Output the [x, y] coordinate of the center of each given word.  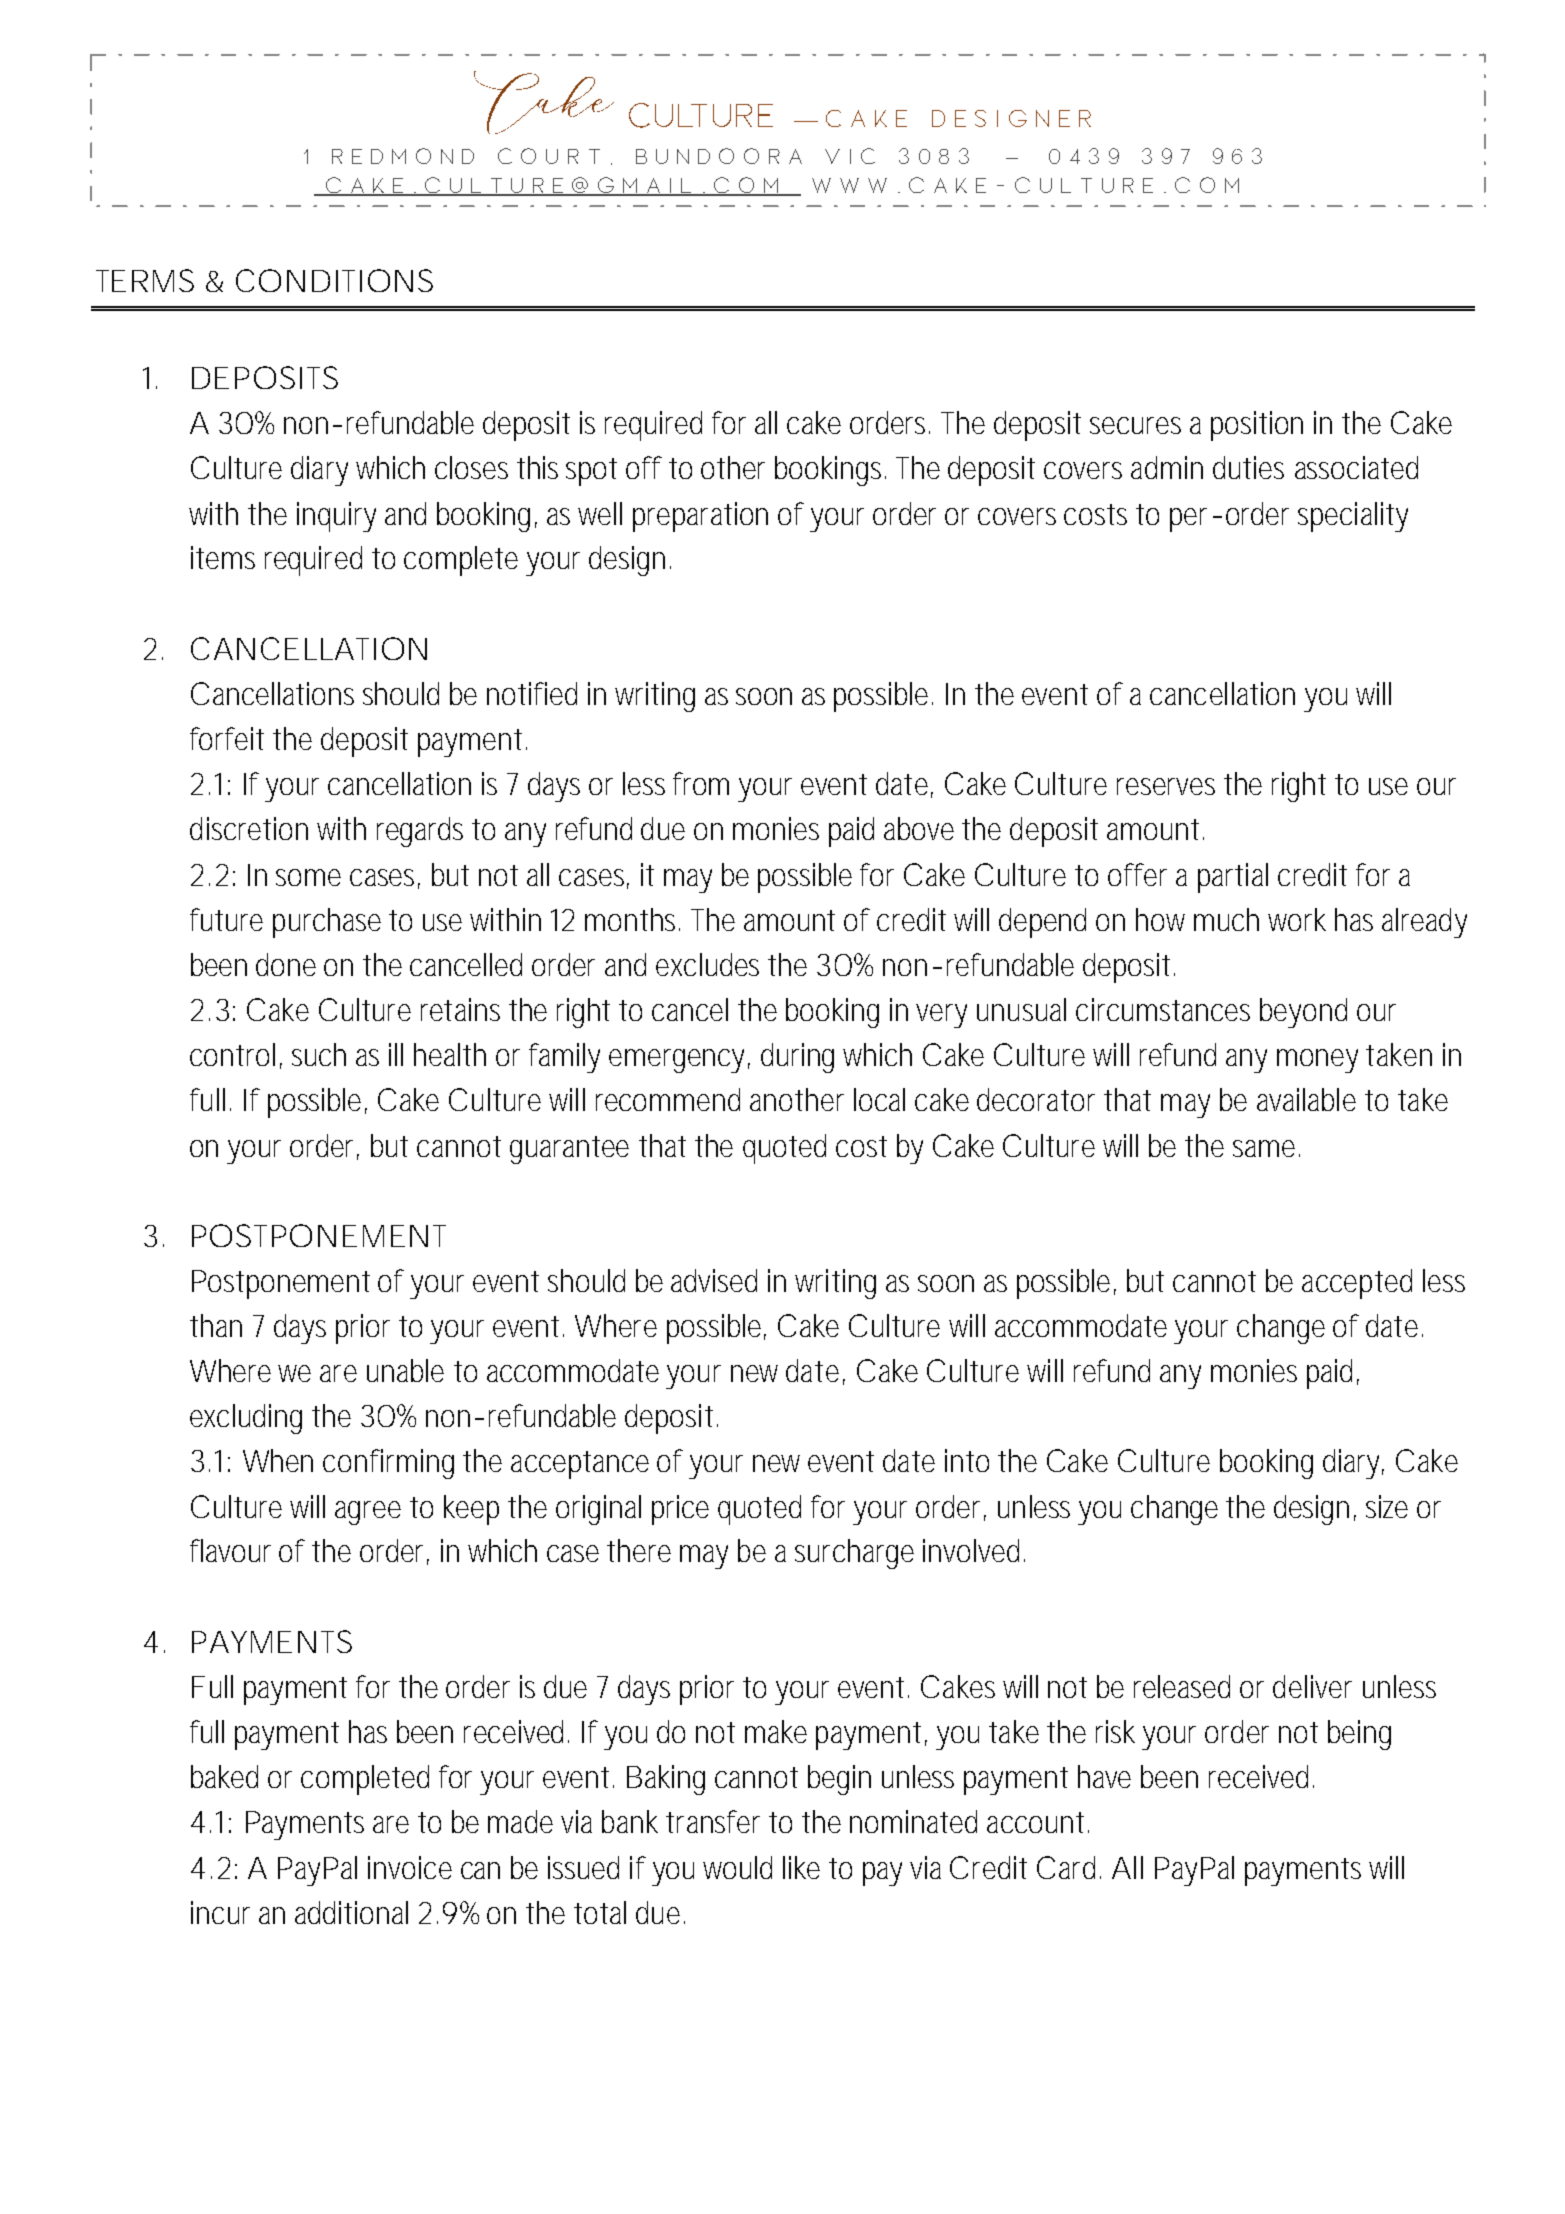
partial [1233, 878]
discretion [249, 828]
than [216, 1325]
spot [591, 472]
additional [351, 1912]
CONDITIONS [334, 280]
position [1257, 426]
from [701, 783]
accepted [1357, 1284]
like [801, 1867]
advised [714, 1280]
